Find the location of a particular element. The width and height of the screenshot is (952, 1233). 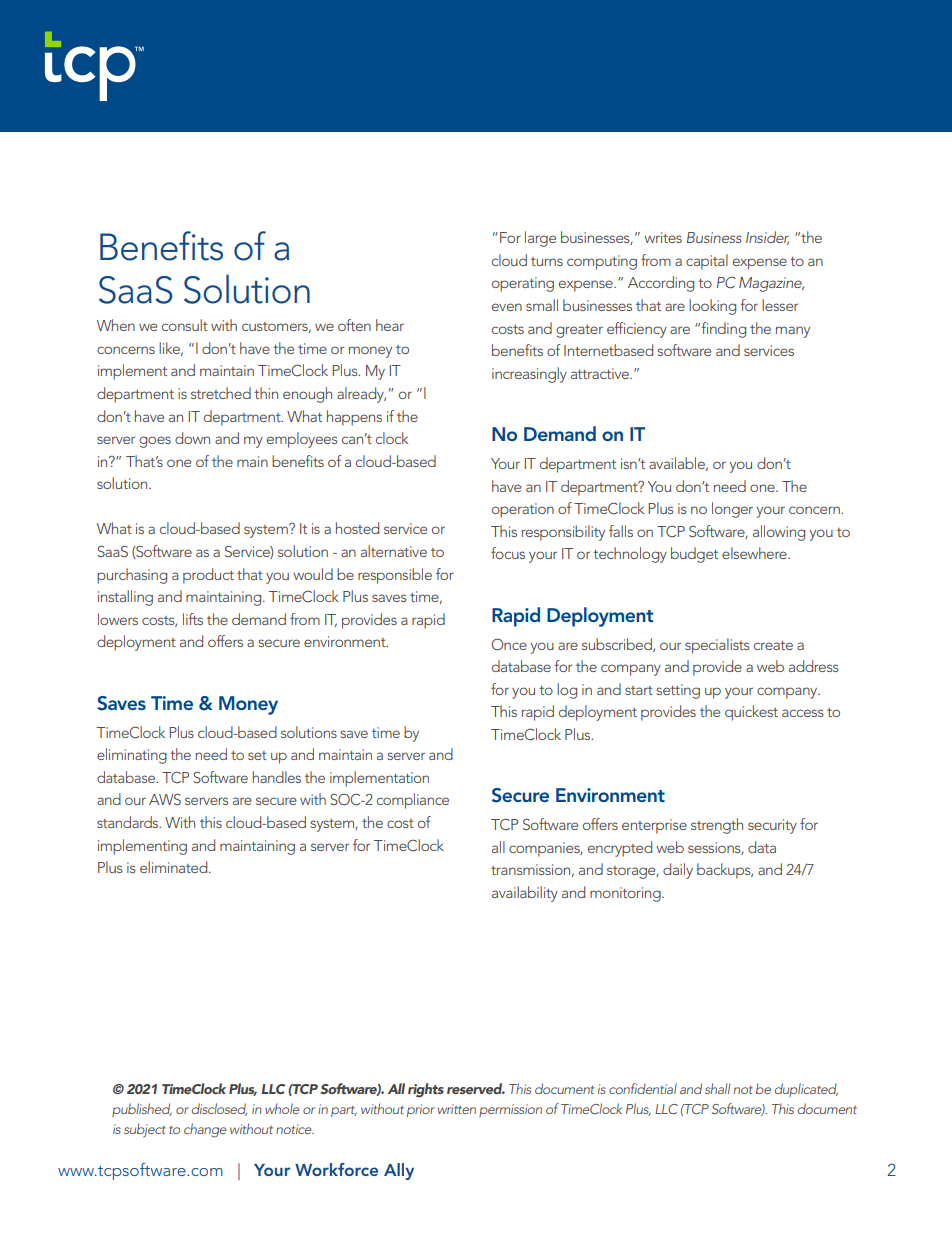

eliminating is located at coordinates (132, 756).
